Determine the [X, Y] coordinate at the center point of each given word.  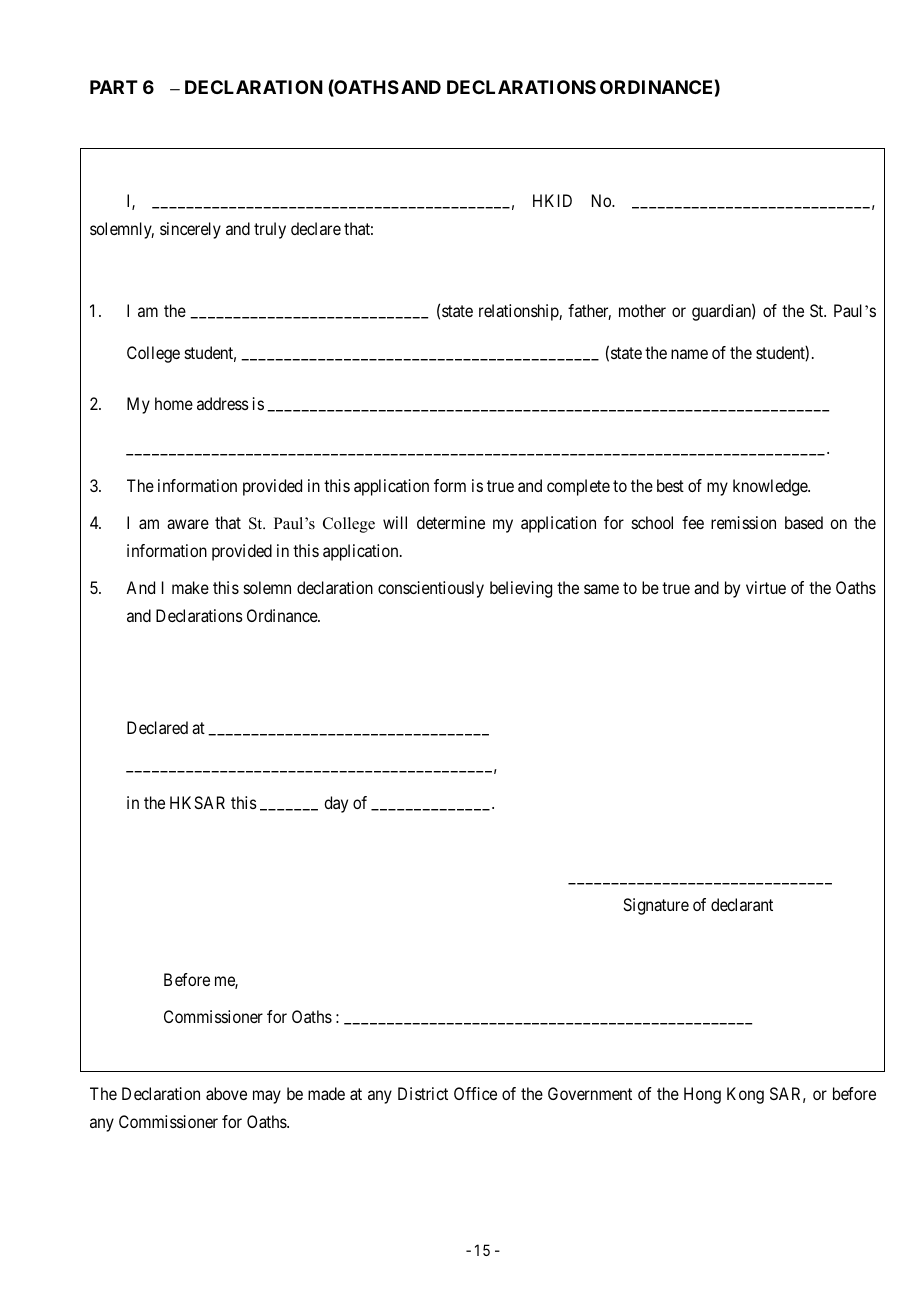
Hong [702, 1095]
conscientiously [431, 589]
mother [642, 310]
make [190, 587]
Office [475, 1093]
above [226, 1093]
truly [270, 230]
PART [114, 87]
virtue [766, 587]
